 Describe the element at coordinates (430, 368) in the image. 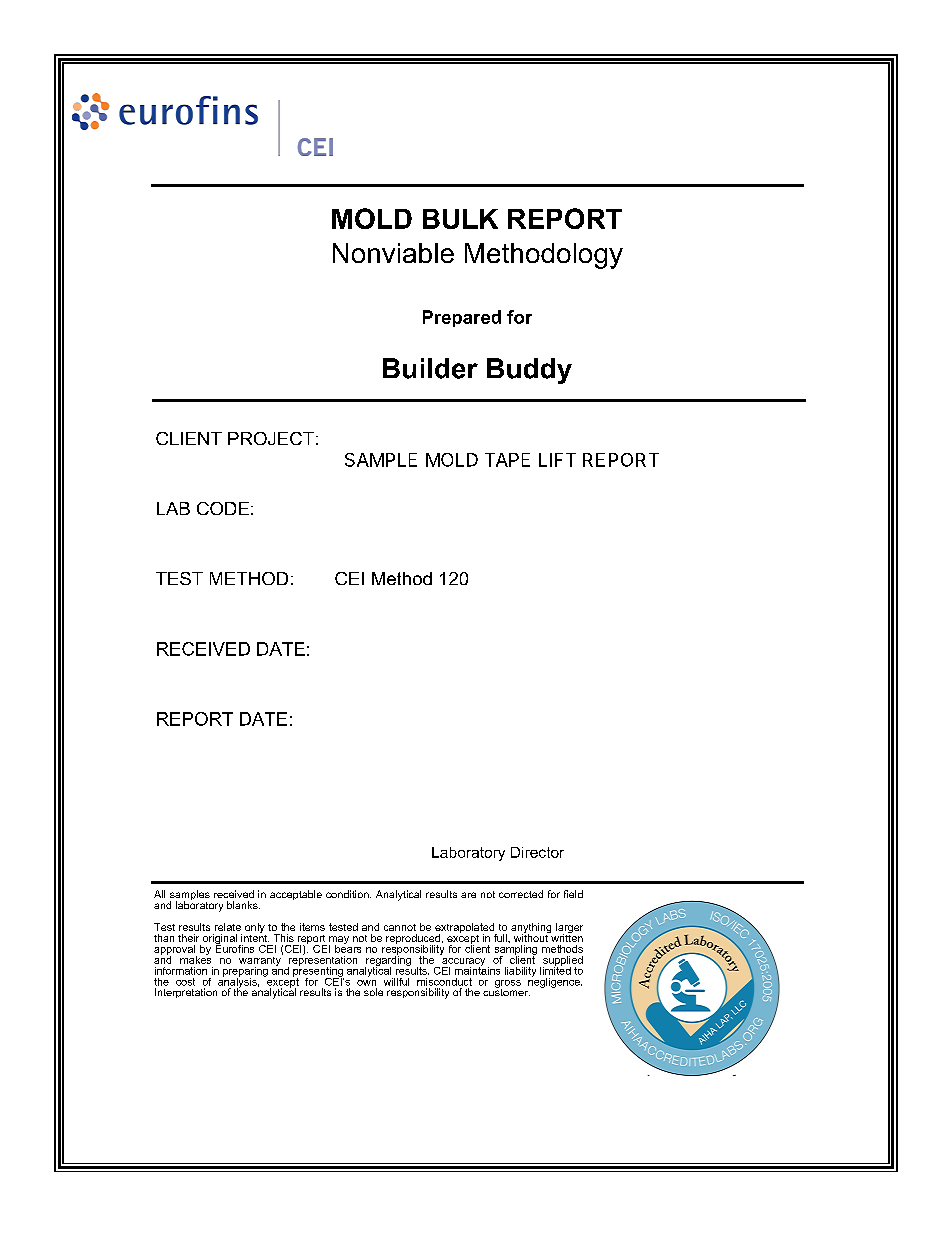

I see `Builder` at that location.
